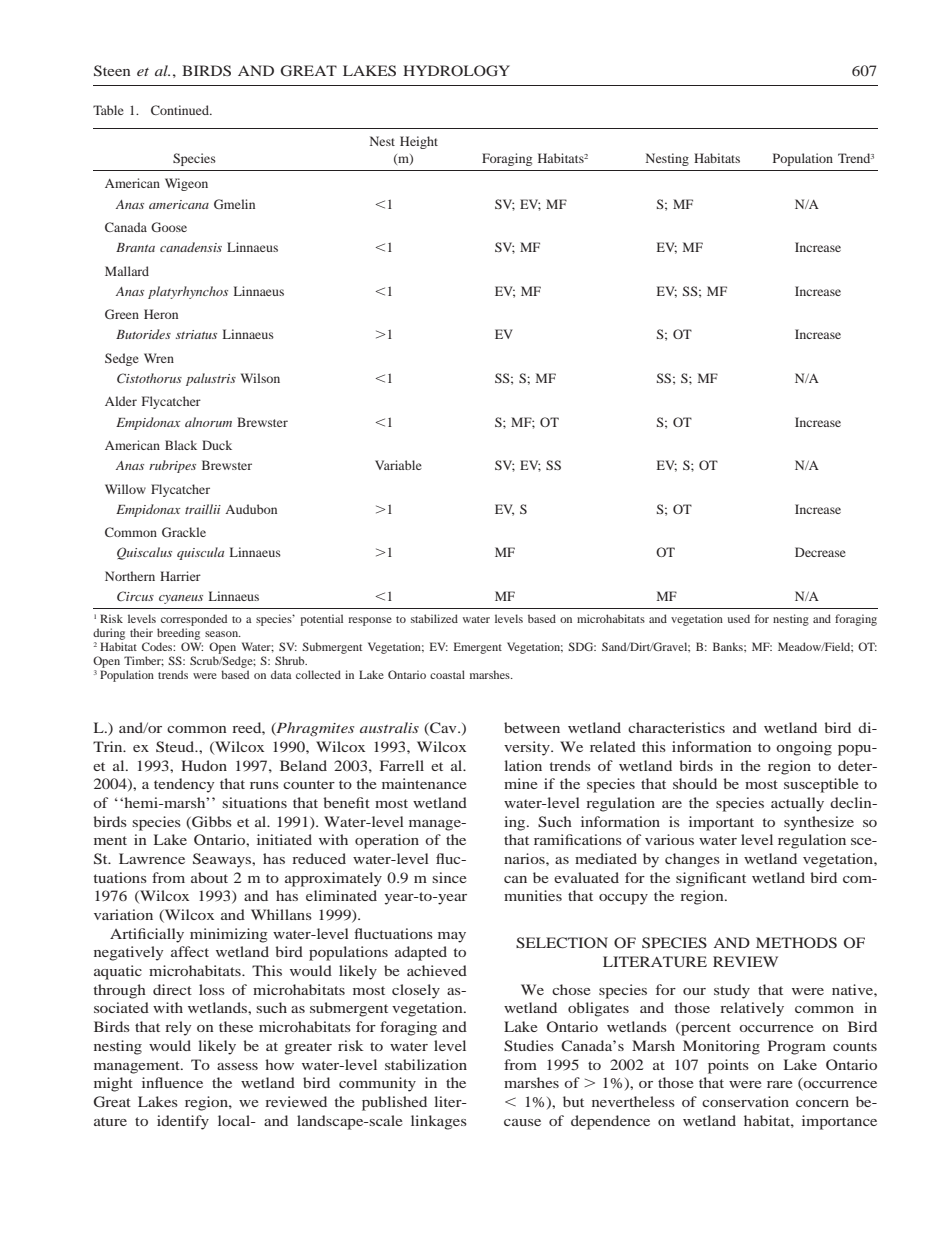 The height and width of the page is (1233, 952). What do you see at coordinates (172, 1082) in the page?
I see `influence` at bounding box center [172, 1082].
